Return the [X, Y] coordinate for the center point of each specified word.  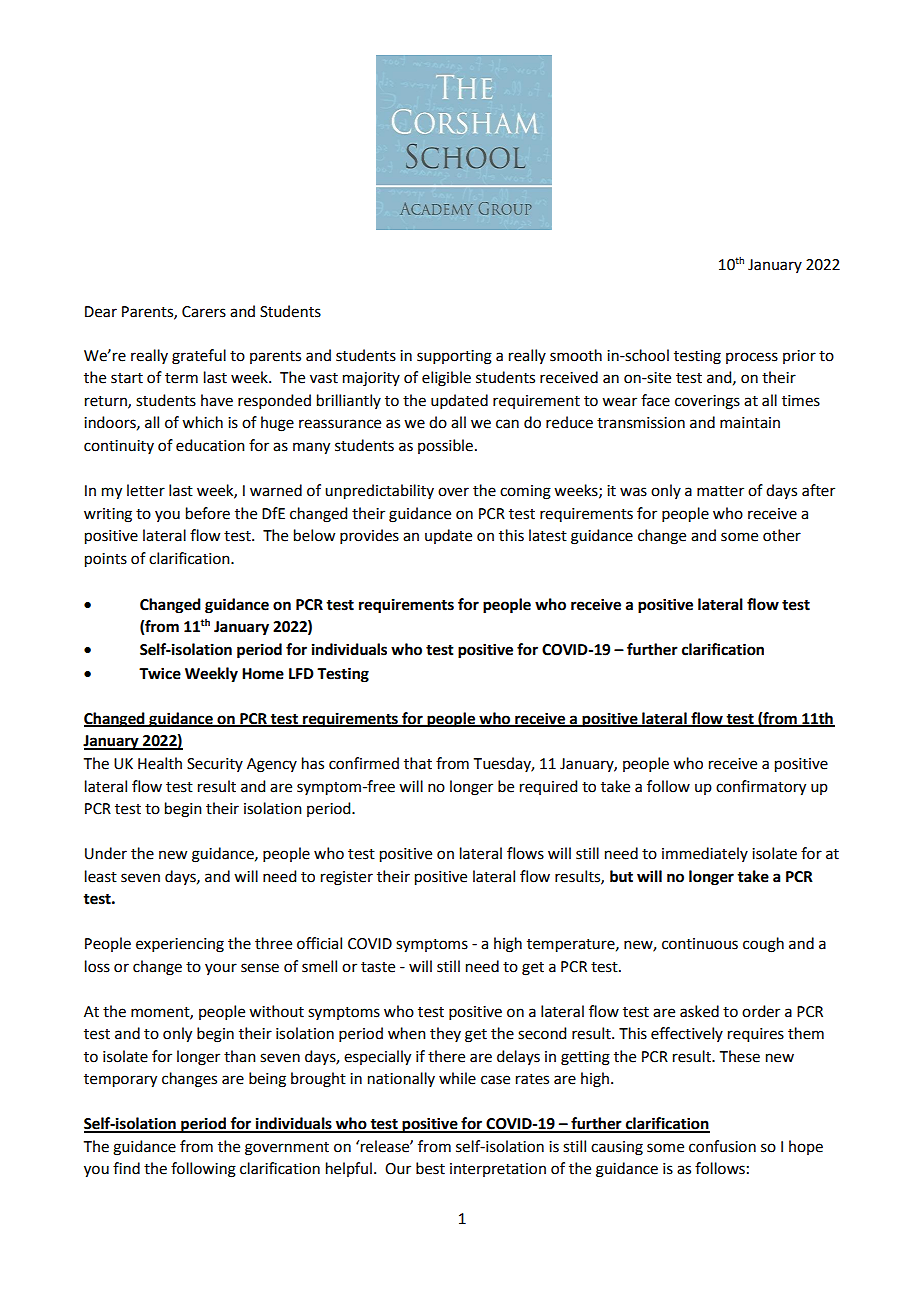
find [126, 1168]
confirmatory [761, 788]
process [752, 358]
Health [160, 763]
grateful [199, 357]
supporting [454, 357]
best [430, 1168]
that [418, 763]
